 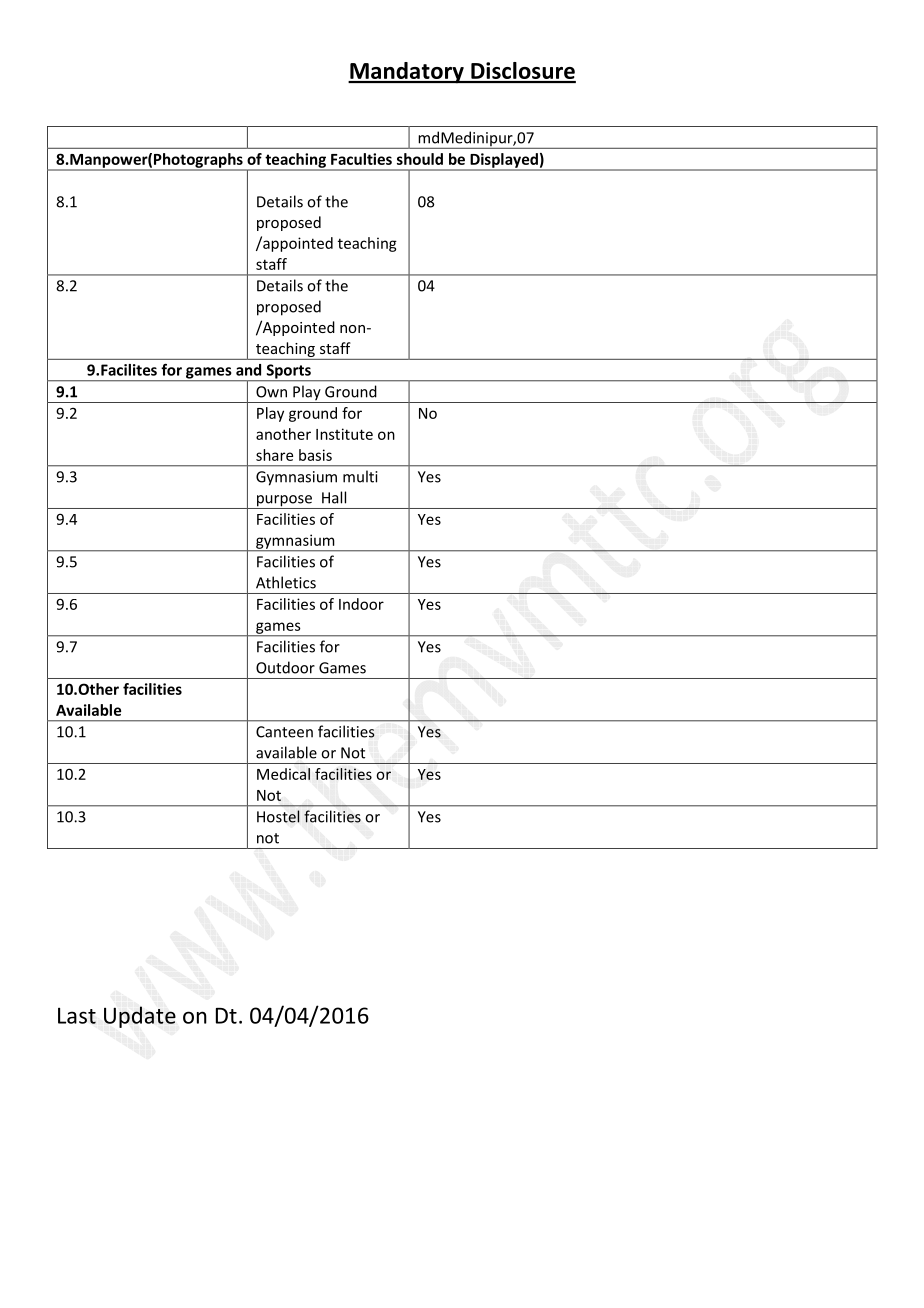 What do you see at coordinates (283, 774) in the screenshot?
I see `Medical` at bounding box center [283, 774].
